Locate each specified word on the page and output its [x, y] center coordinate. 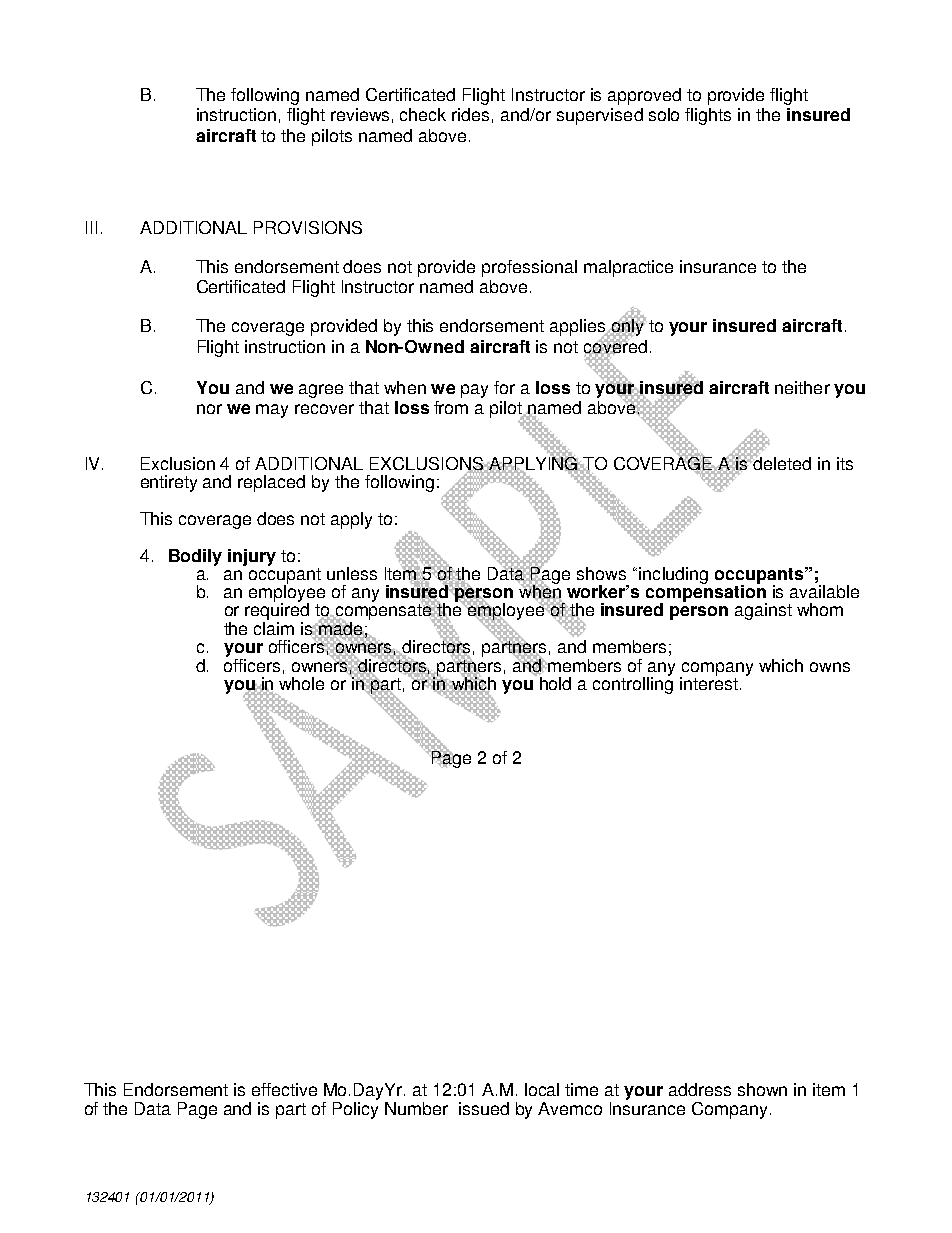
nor [209, 409]
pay [474, 391]
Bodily [195, 557]
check [423, 114]
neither [802, 387]
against [763, 611]
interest [709, 682]
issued [484, 1108]
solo [664, 114]
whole [301, 683]
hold [555, 683]
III [91, 227]
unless [352, 573]
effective [284, 1089]
